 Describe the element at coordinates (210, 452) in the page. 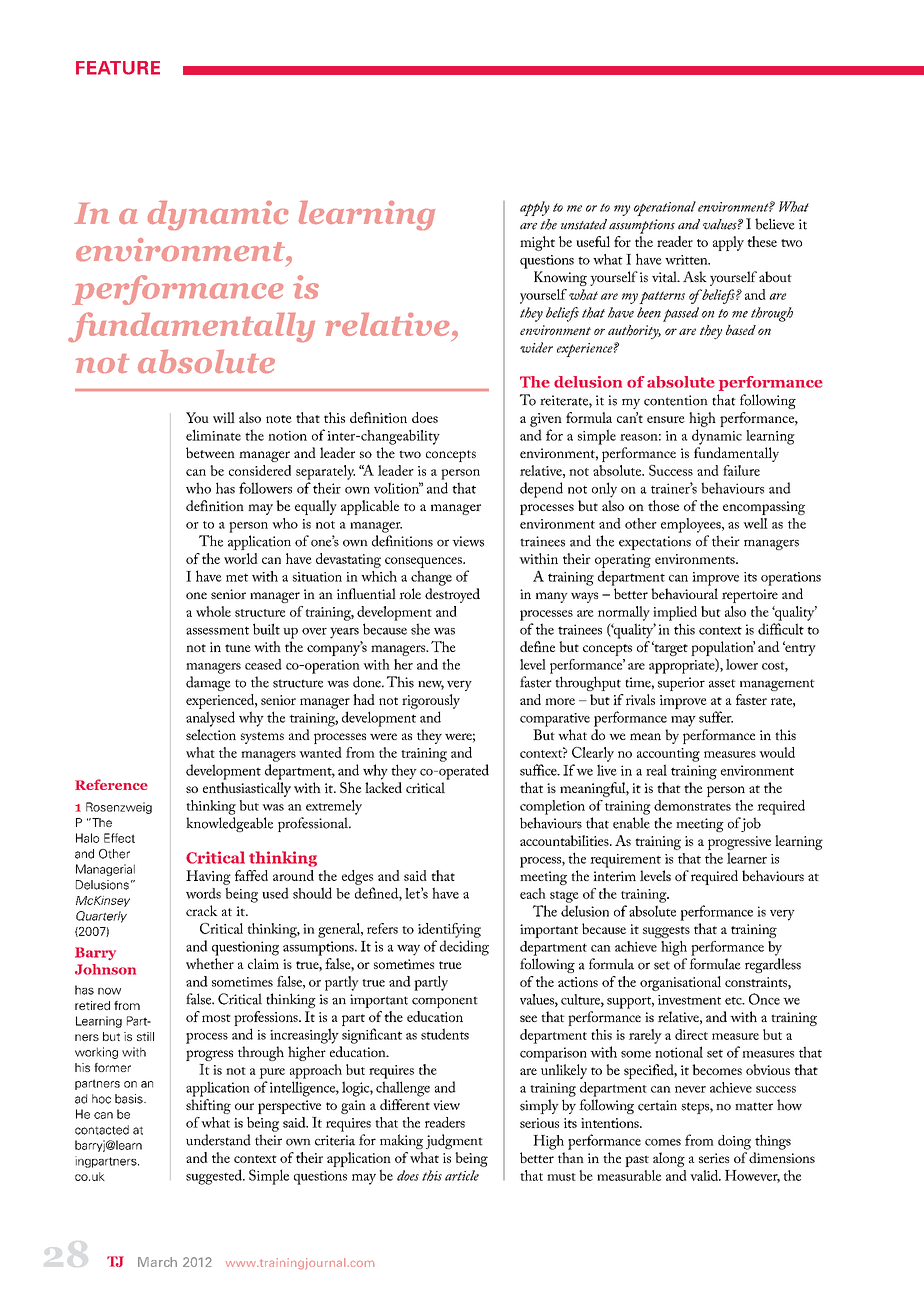

I see `between` at that location.
